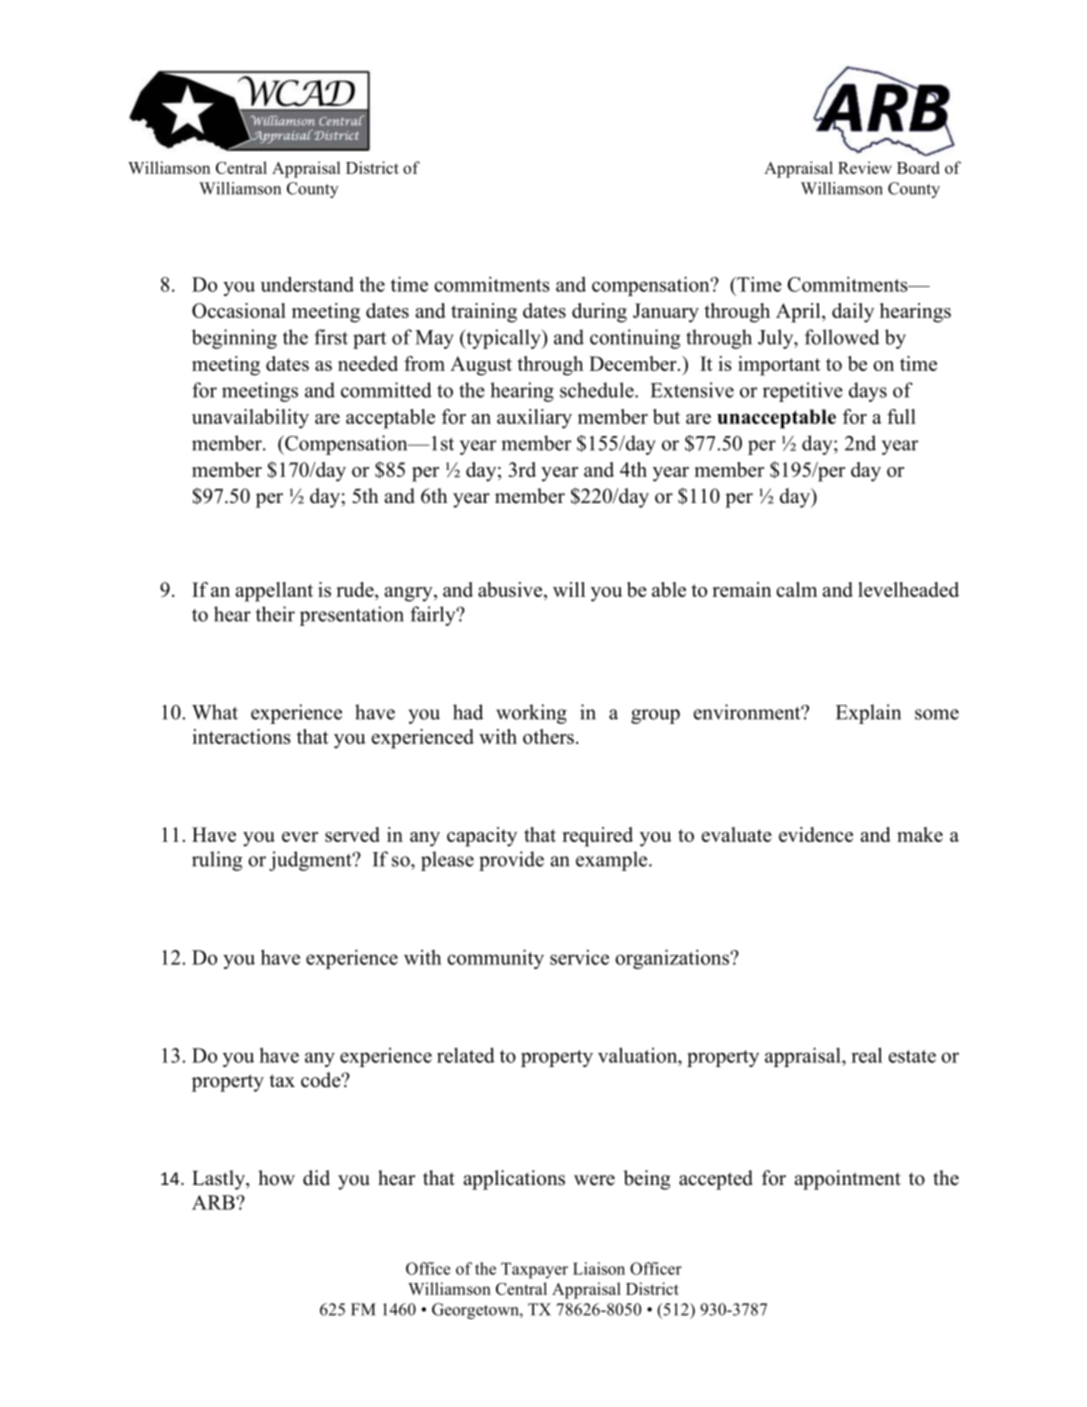  Describe the element at coordinates (579, 957) in the screenshot. I see `service` at that location.
